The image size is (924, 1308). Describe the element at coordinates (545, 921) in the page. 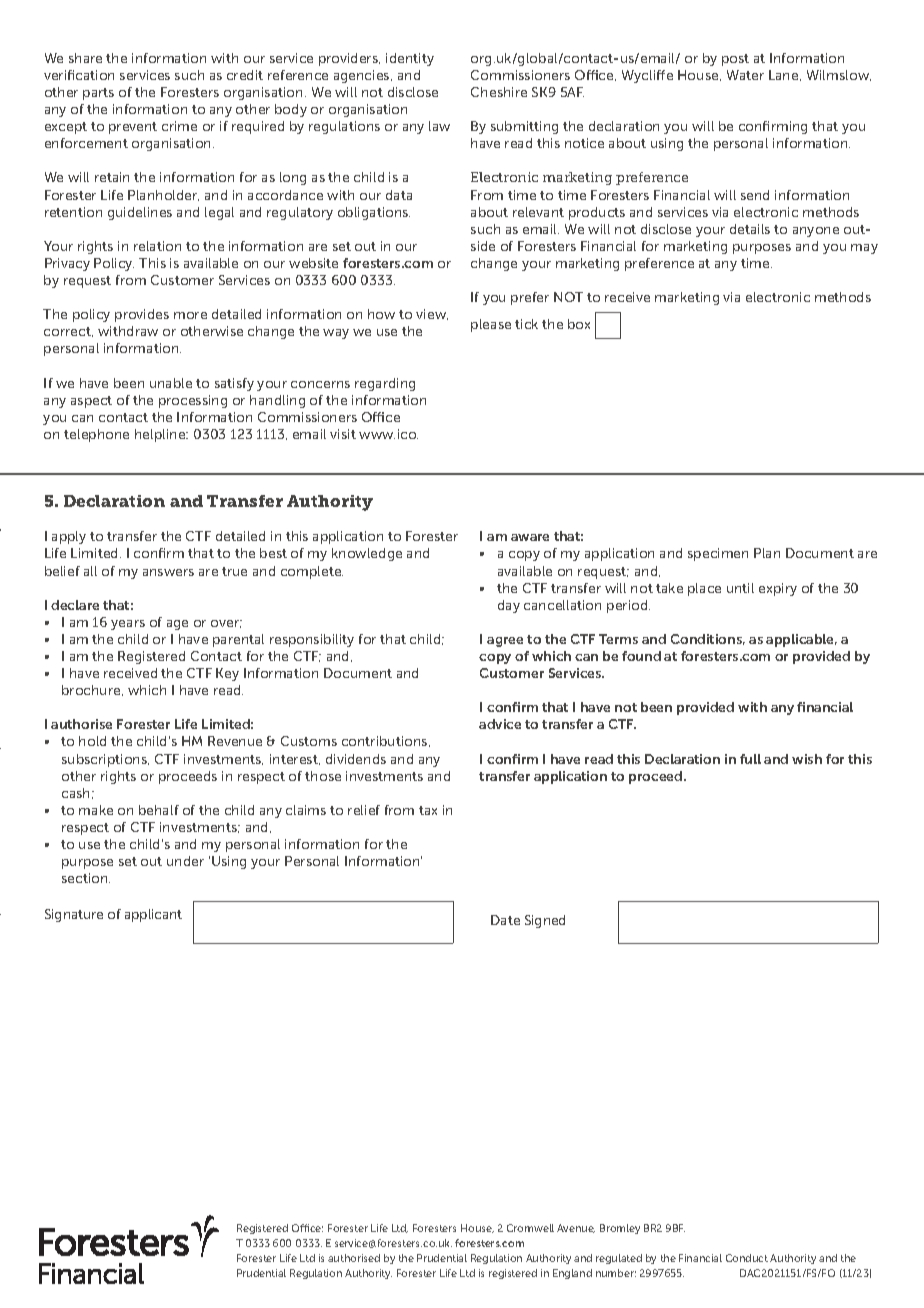

I see `Signed` at that location.
